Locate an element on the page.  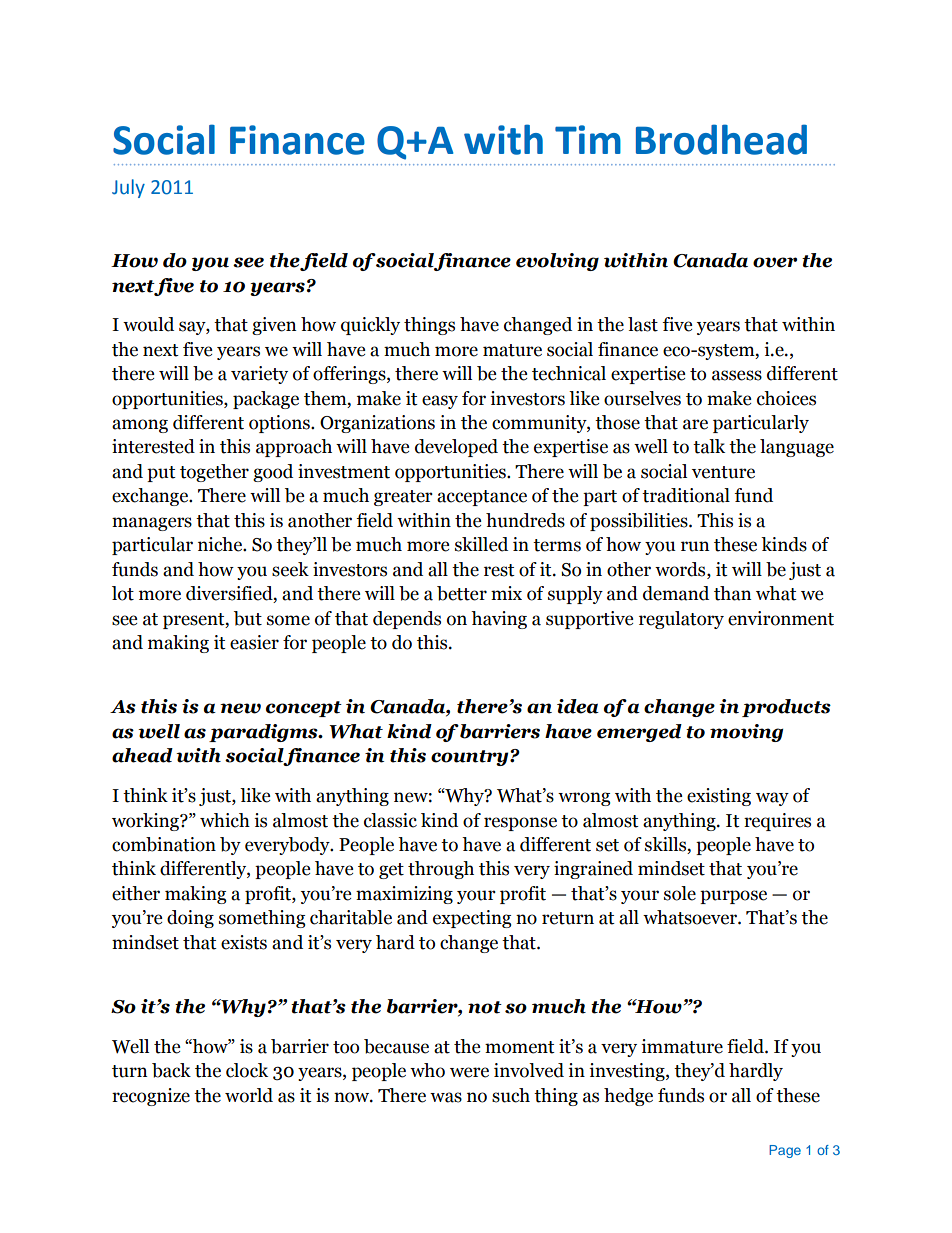
regulatory is located at coordinates (681, 620).
